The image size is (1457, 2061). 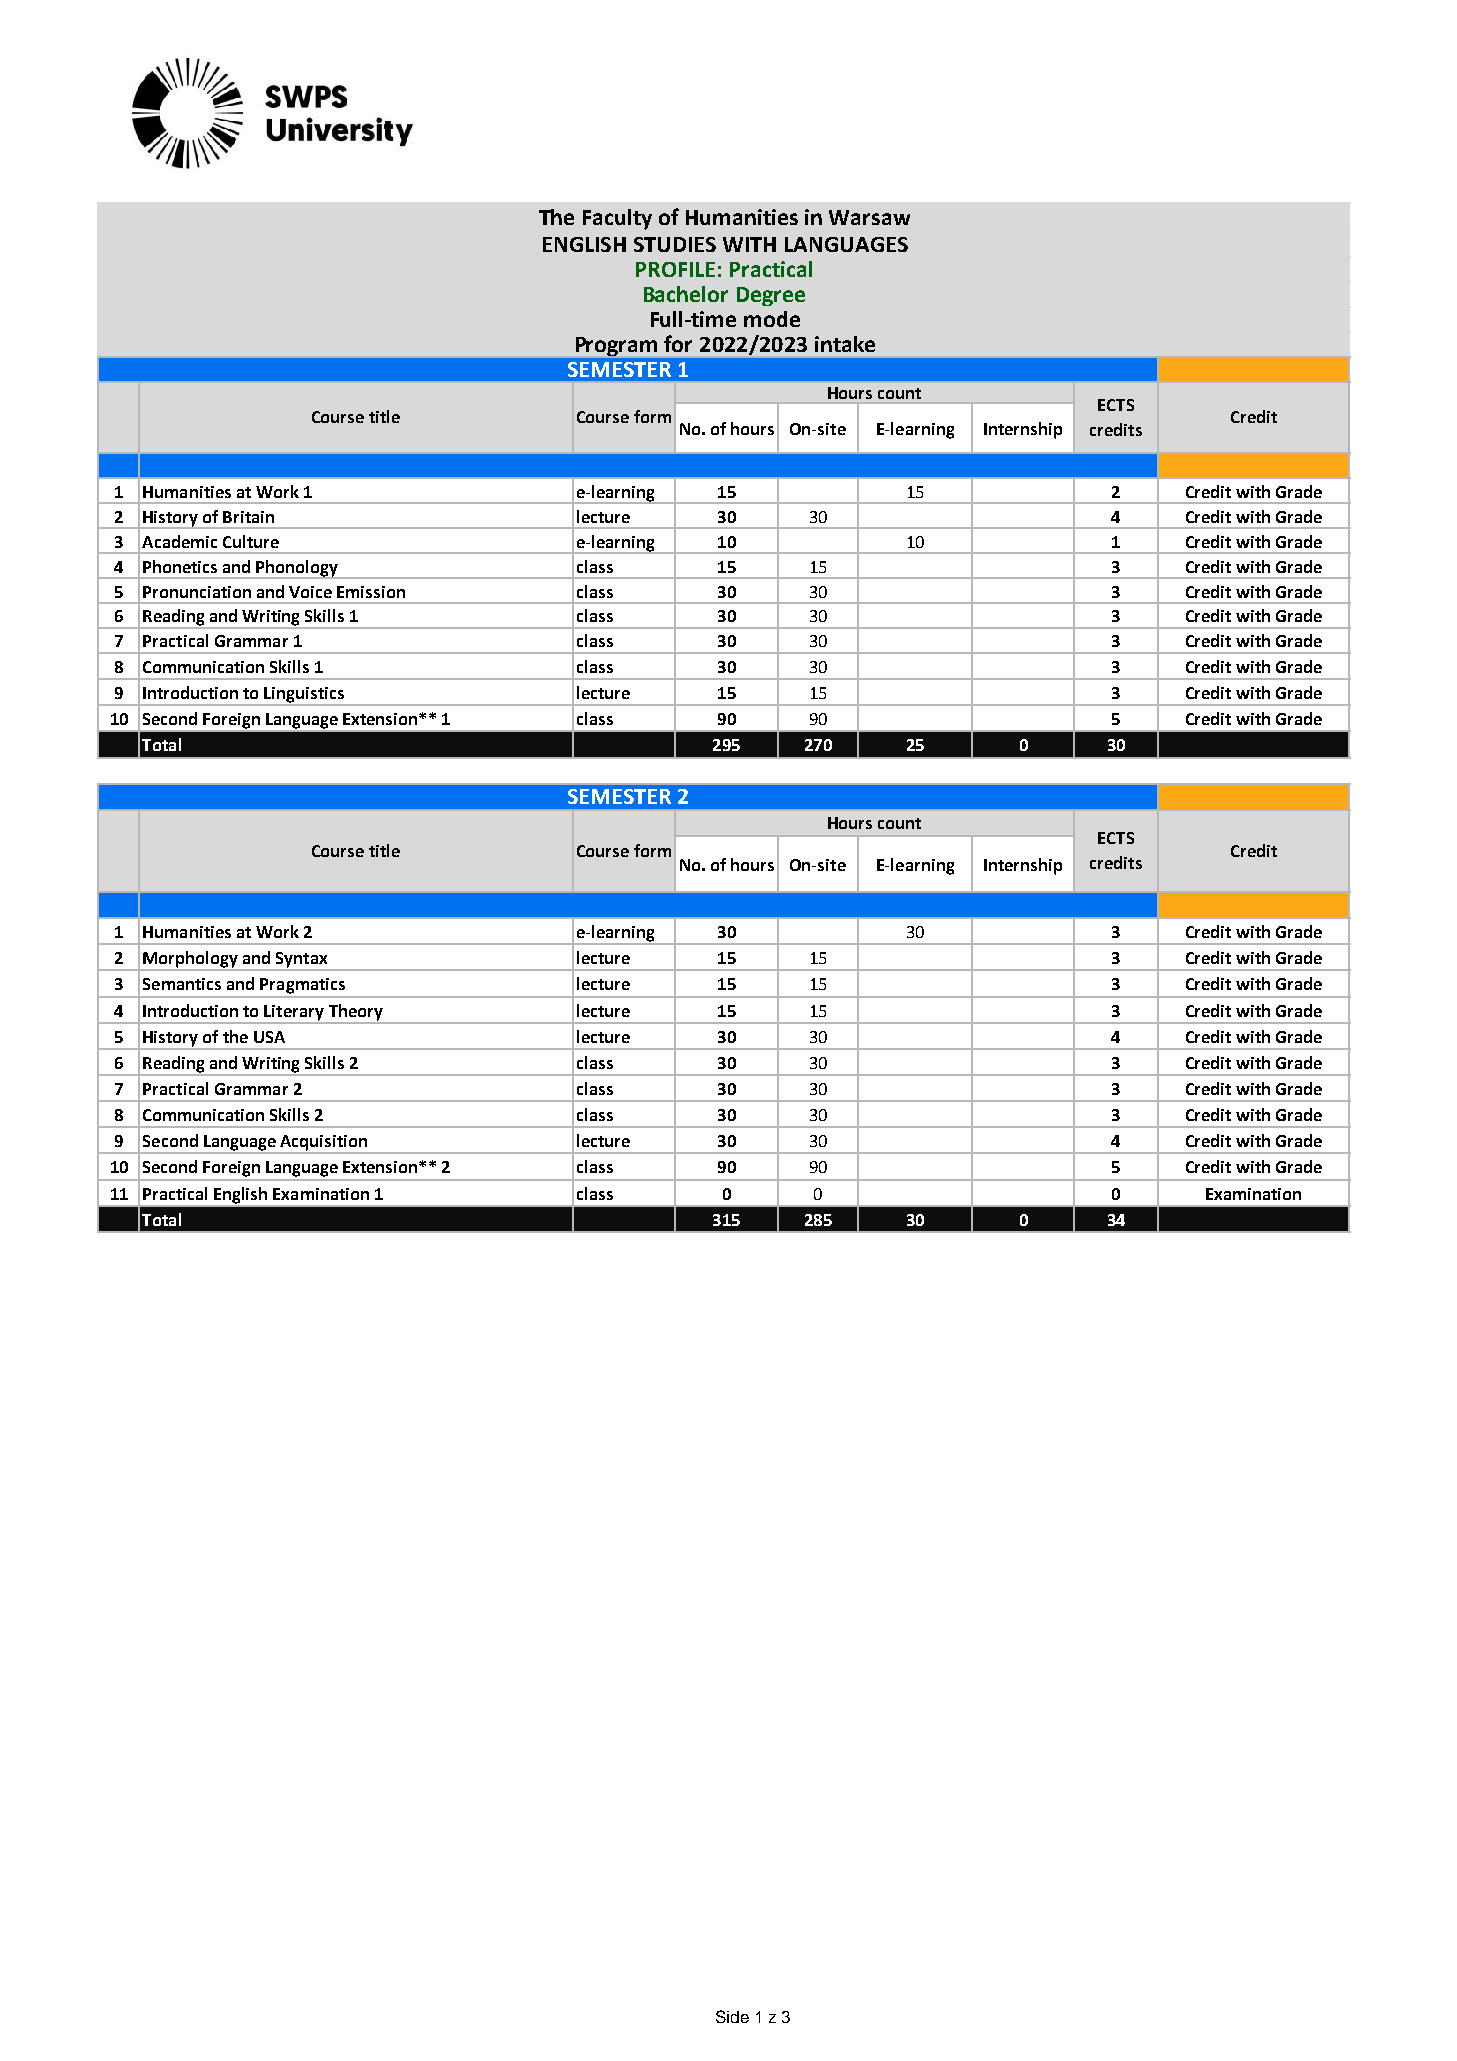 I want to click on intake, so click(x=845, y=344).
